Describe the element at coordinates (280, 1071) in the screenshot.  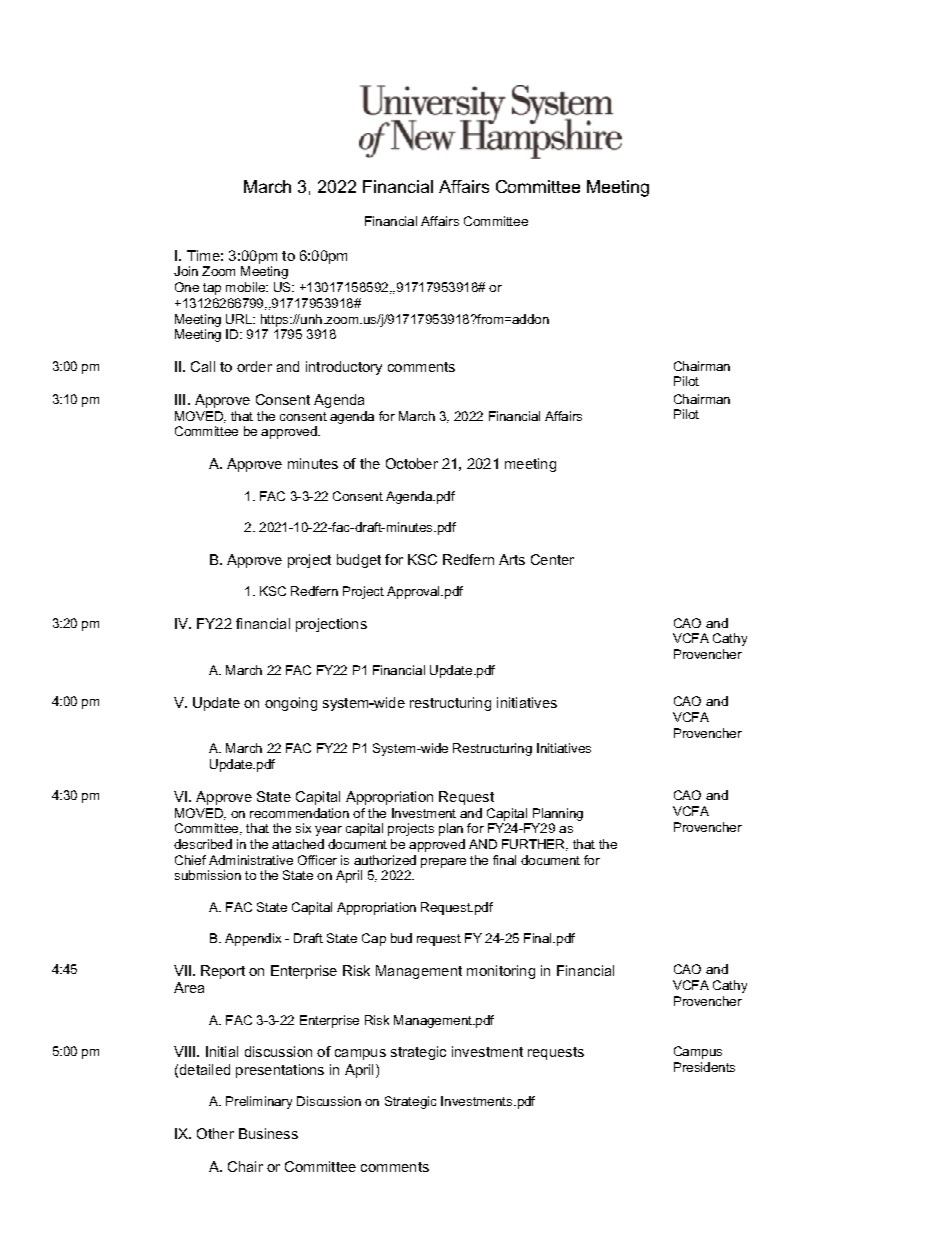
I see `presentations` at that location.
